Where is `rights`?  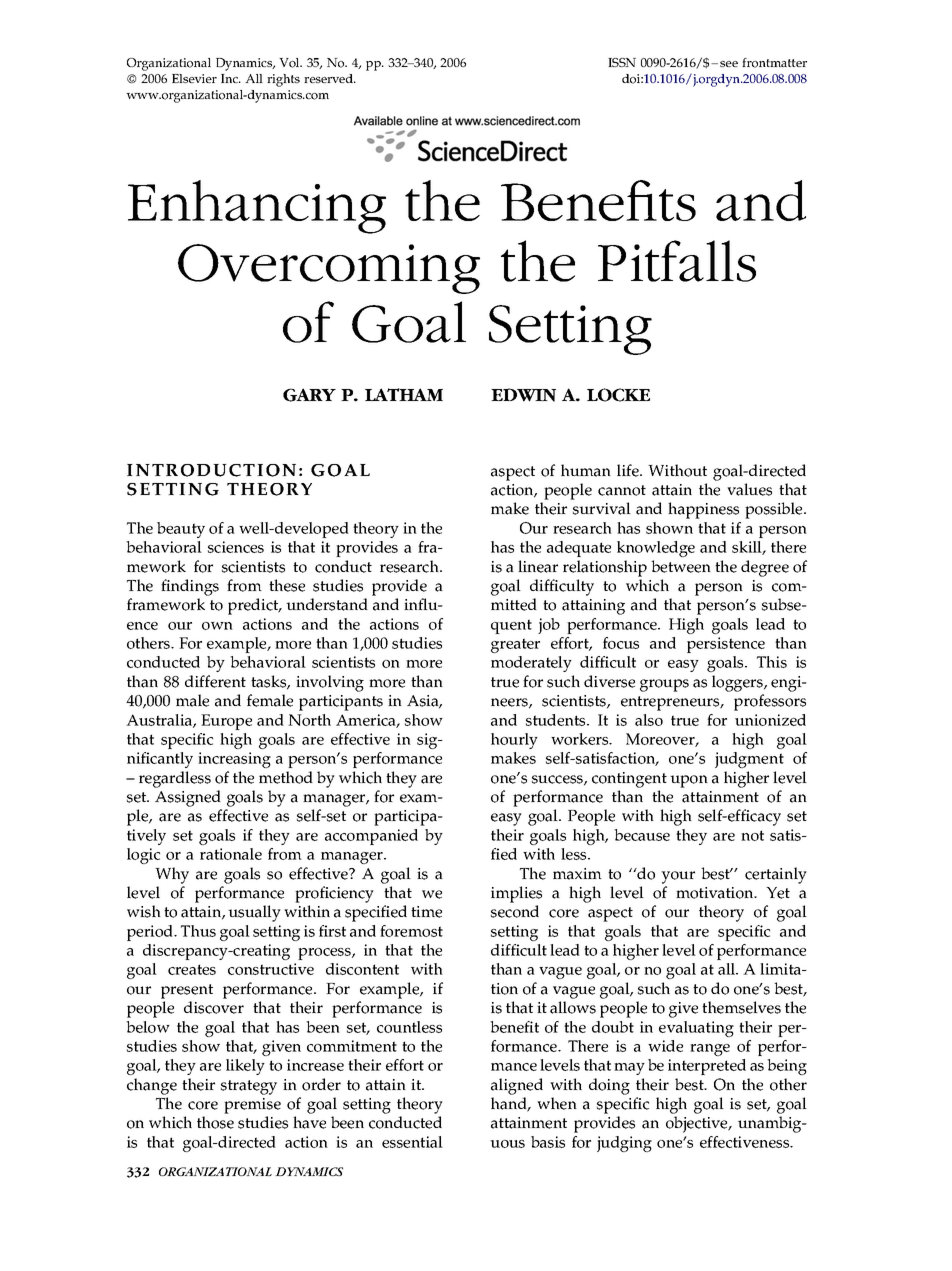 rights is located at coordinates (283, 80).
